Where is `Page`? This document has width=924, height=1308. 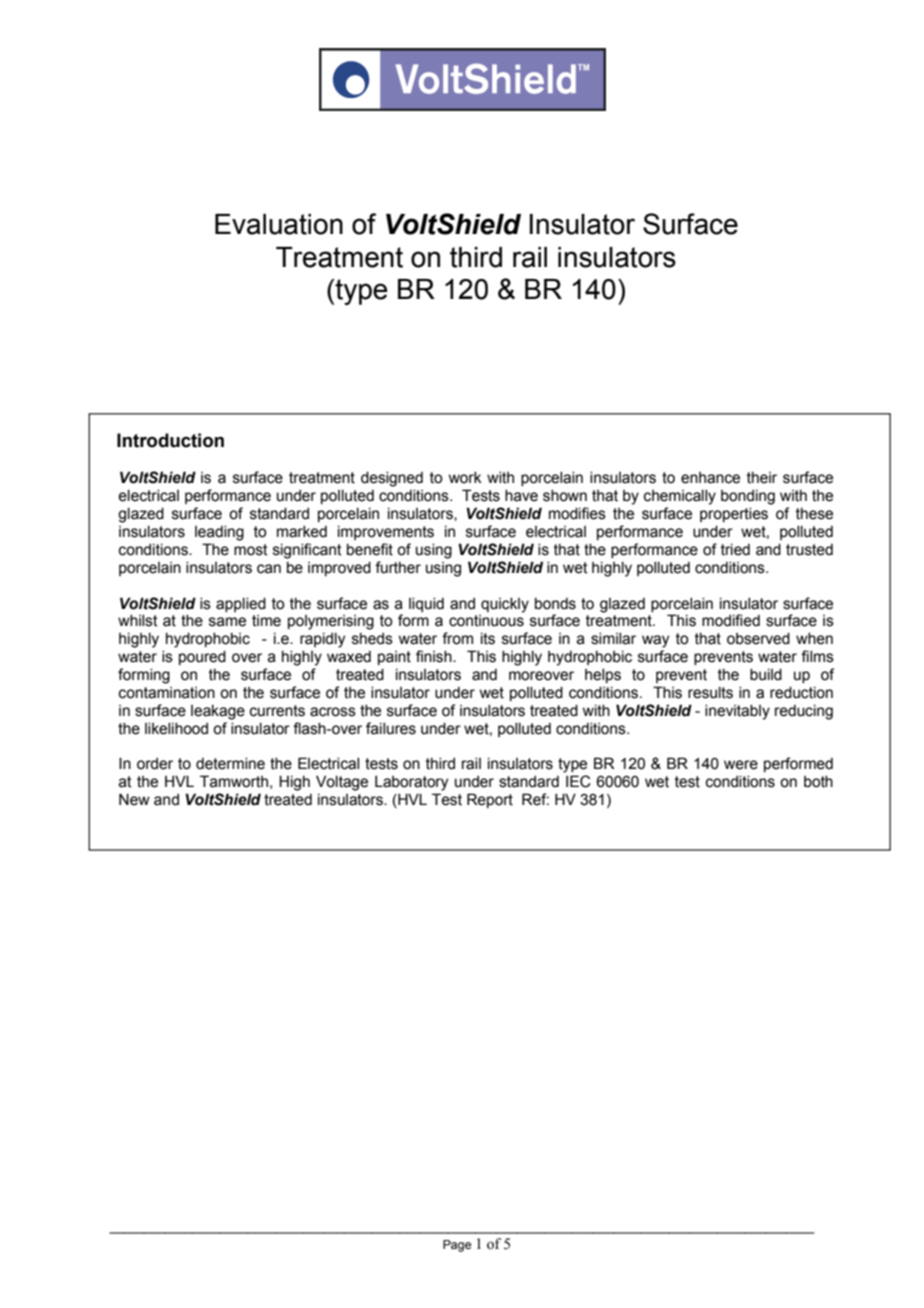 Page is located at coordinates (457, 1246).
